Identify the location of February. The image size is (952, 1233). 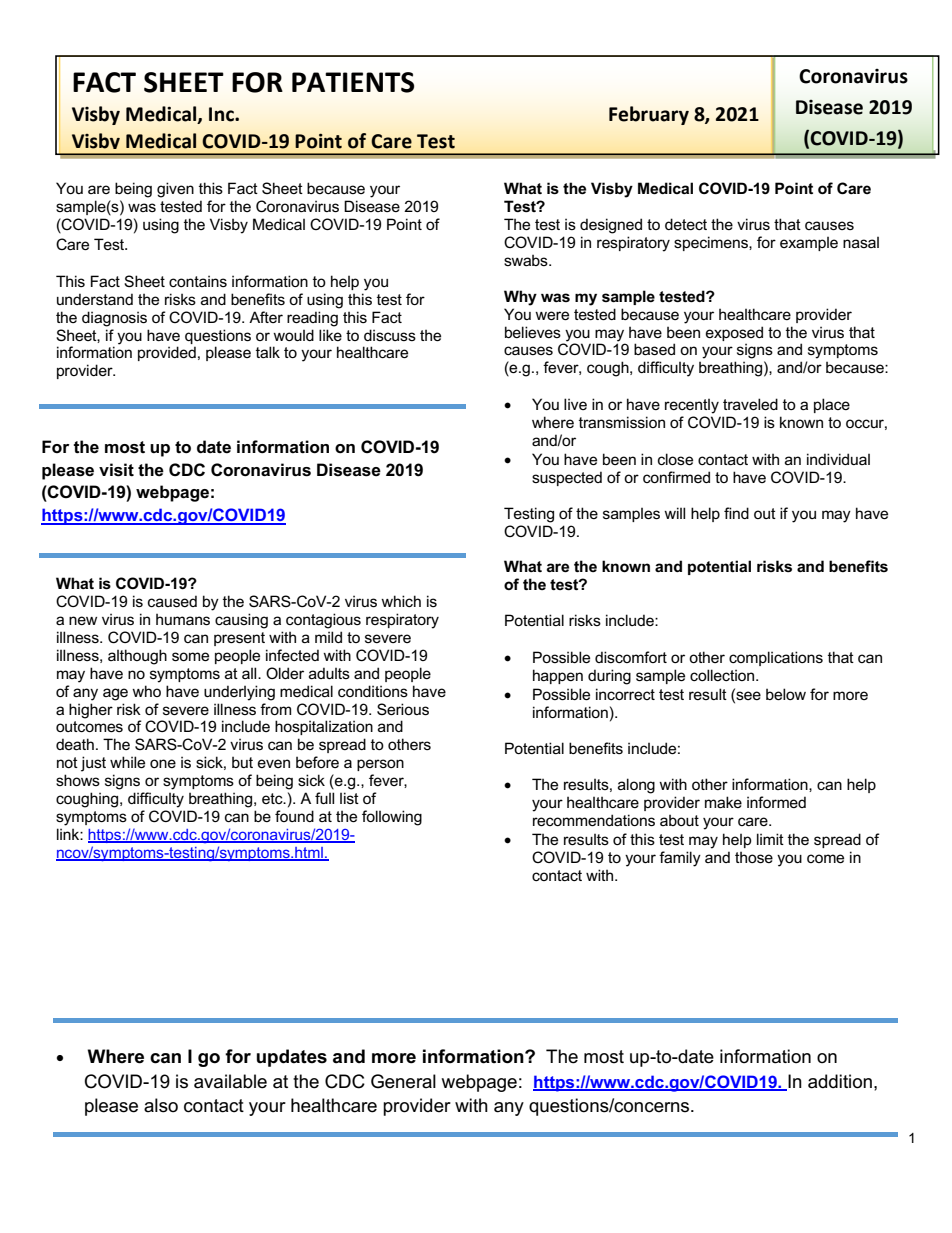
(649, 115).
